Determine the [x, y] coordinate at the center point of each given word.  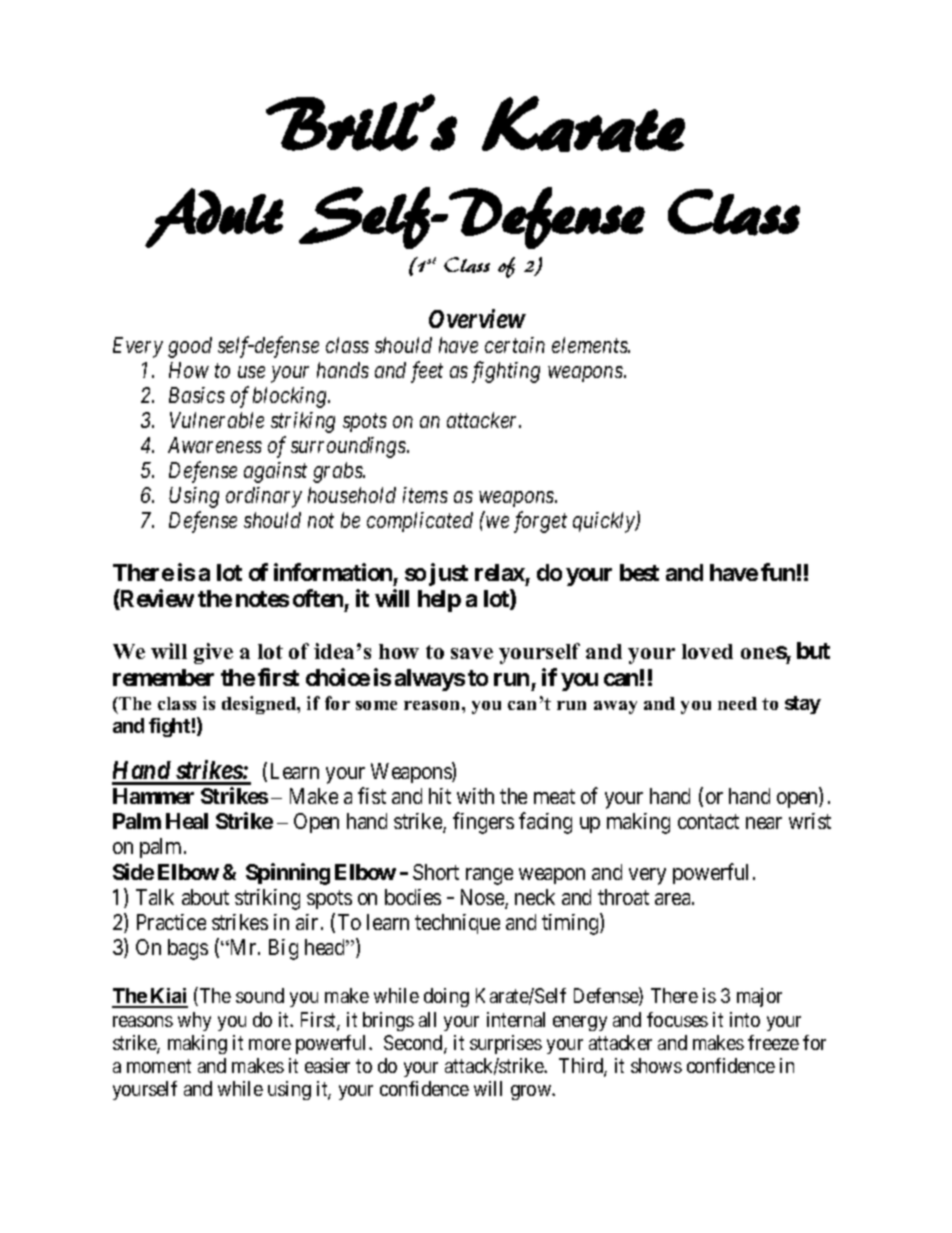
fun [778, 572]
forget [540, 522]
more [270, 1044]
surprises [506, 1044]
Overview [477, 318]
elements [591, 345]
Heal [187, 821]
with [475, 796]
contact [708, 822]
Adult [214, 218]
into [745, 1019]
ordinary [264, 497]
